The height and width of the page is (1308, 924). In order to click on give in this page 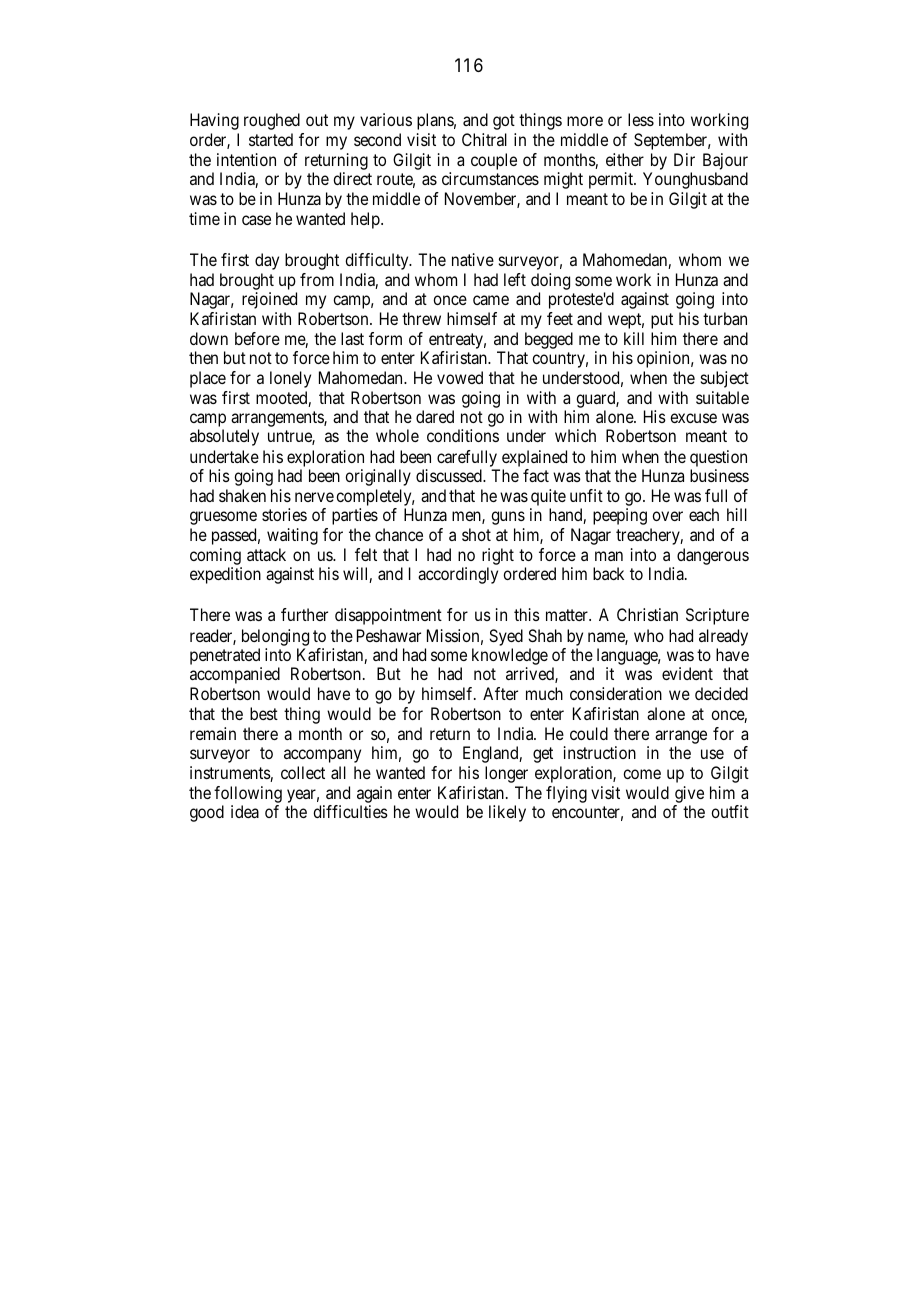, I will do `click(689, 796)`.
